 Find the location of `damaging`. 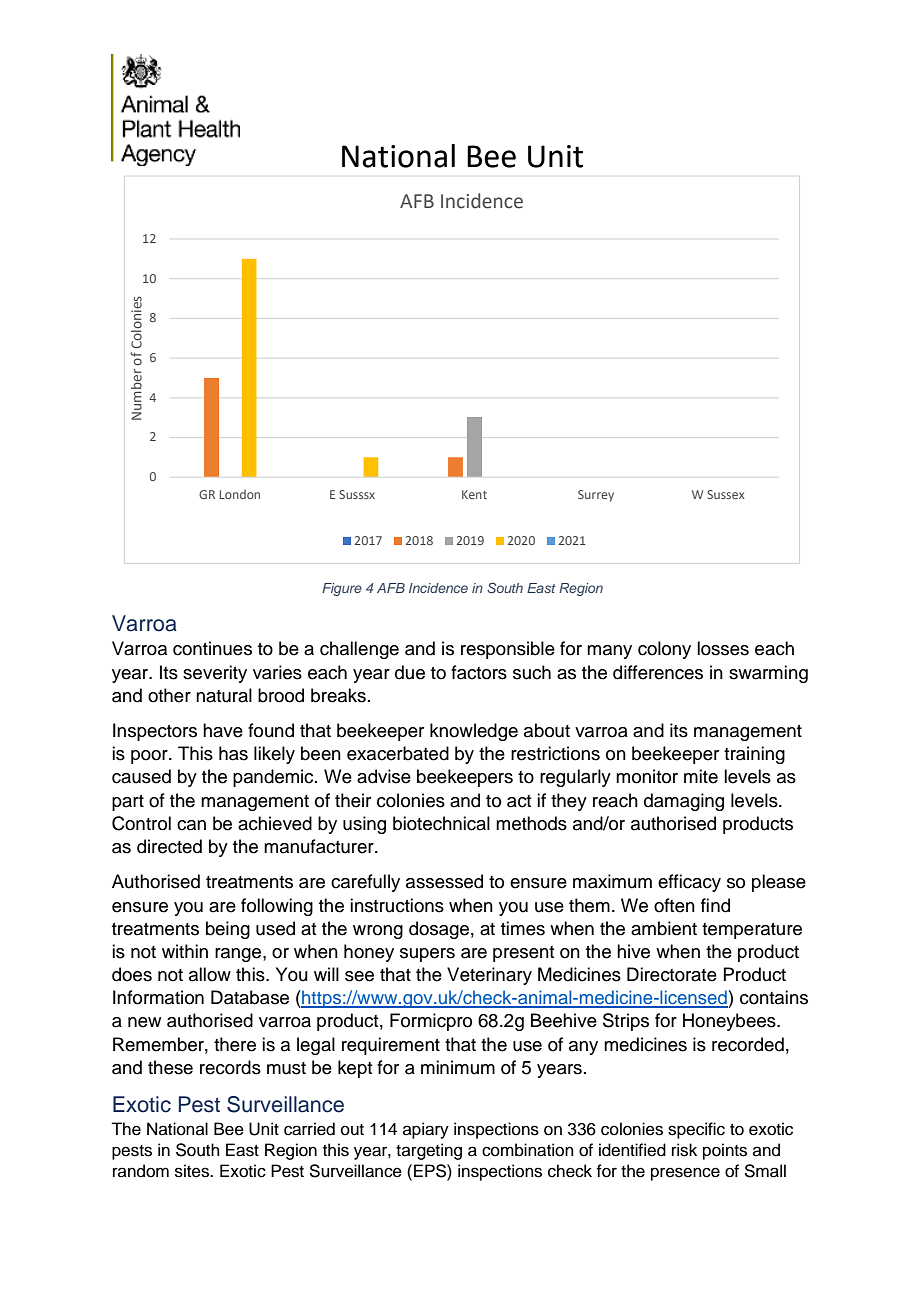

damaging is located at coordinates (684, 802).
